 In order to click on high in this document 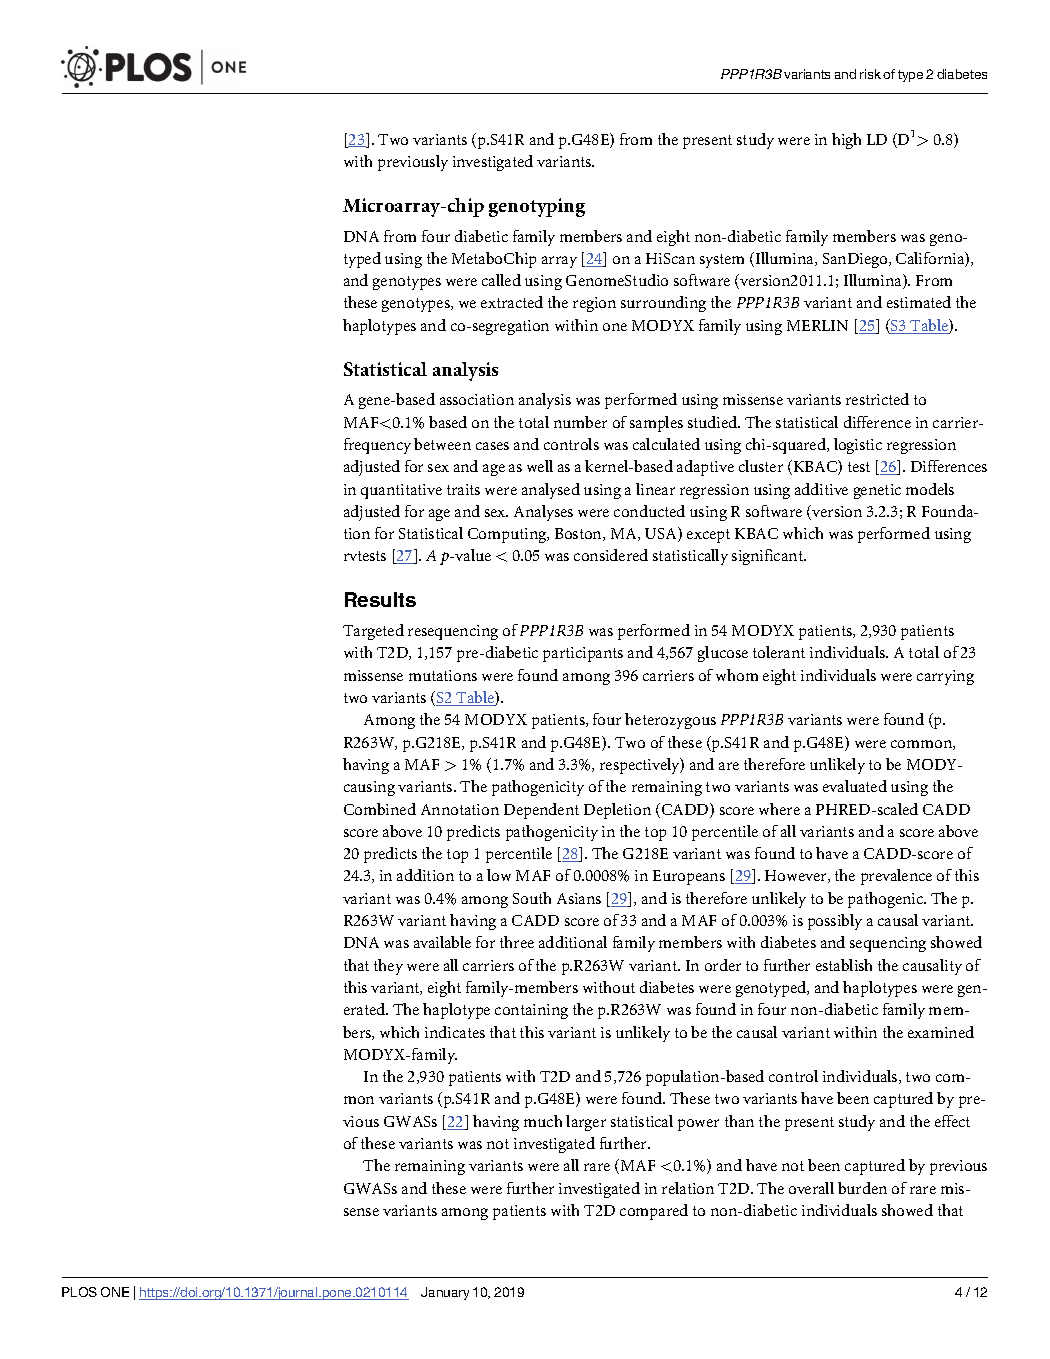, I will do `click(846, 141)`.
